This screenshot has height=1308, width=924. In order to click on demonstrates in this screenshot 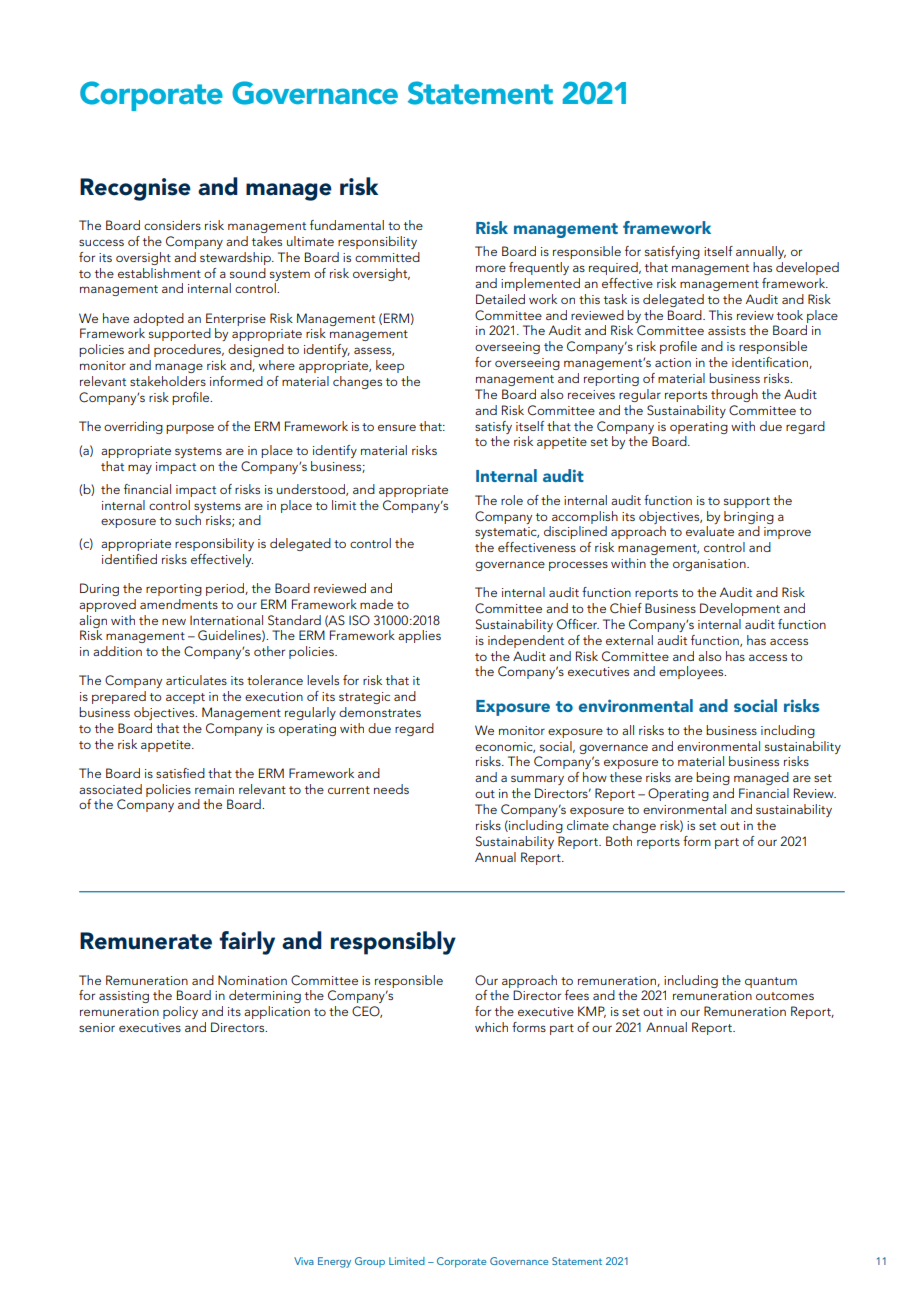, I will do `click(380, 712)`.
